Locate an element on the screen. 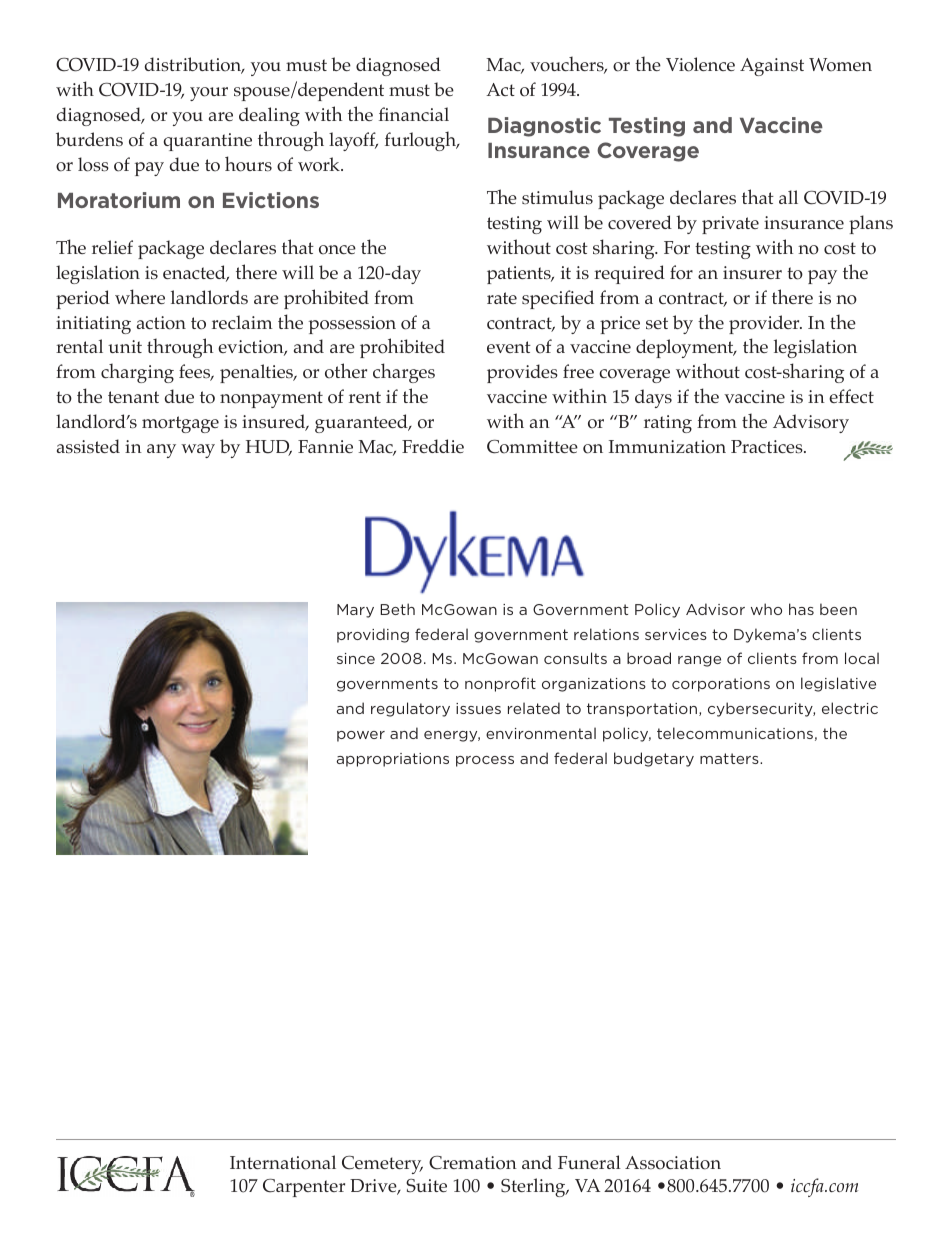  Beth is located at coordinates (398, 609).
